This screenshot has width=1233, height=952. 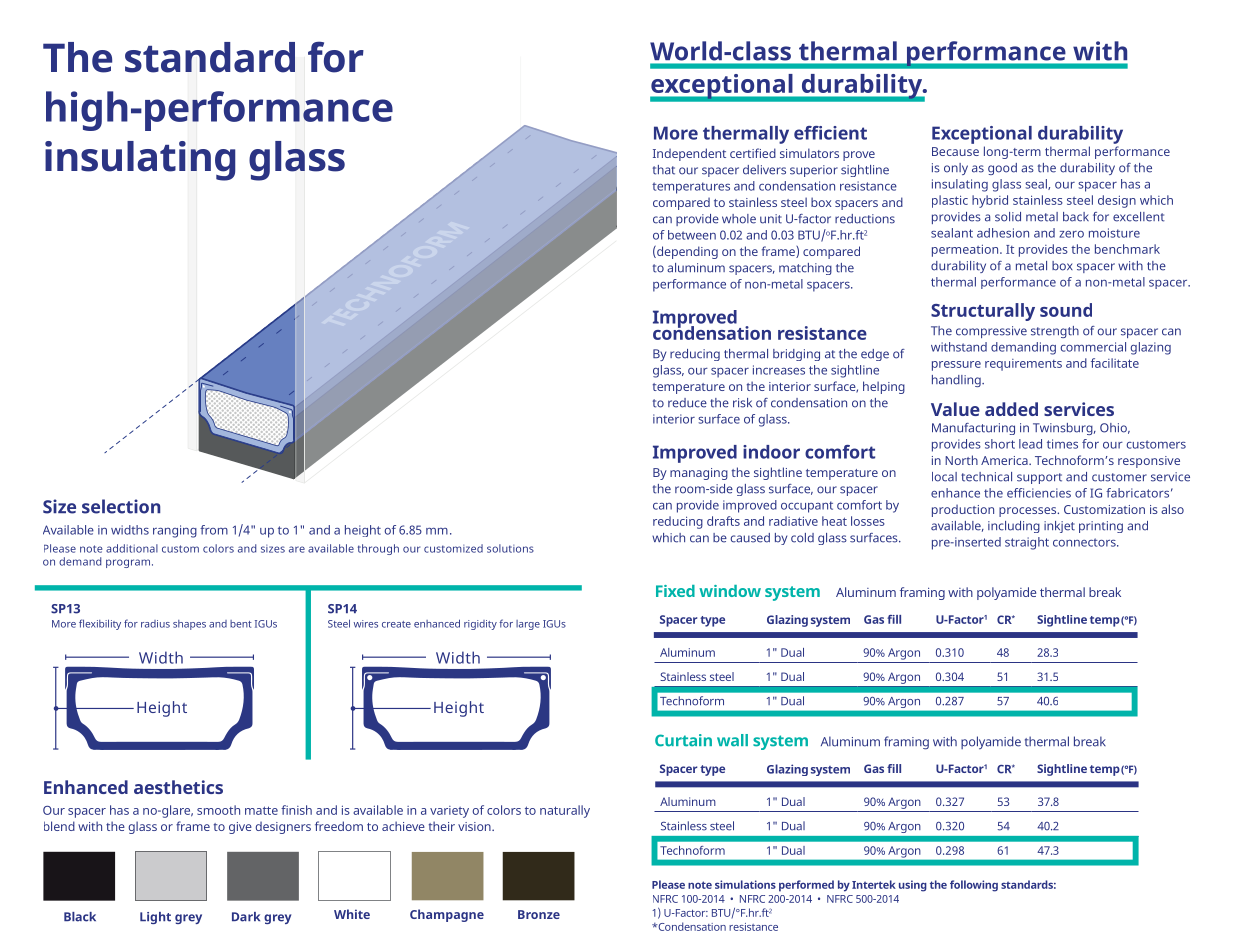 I want to click on Light, so click(x=155, y=918).
